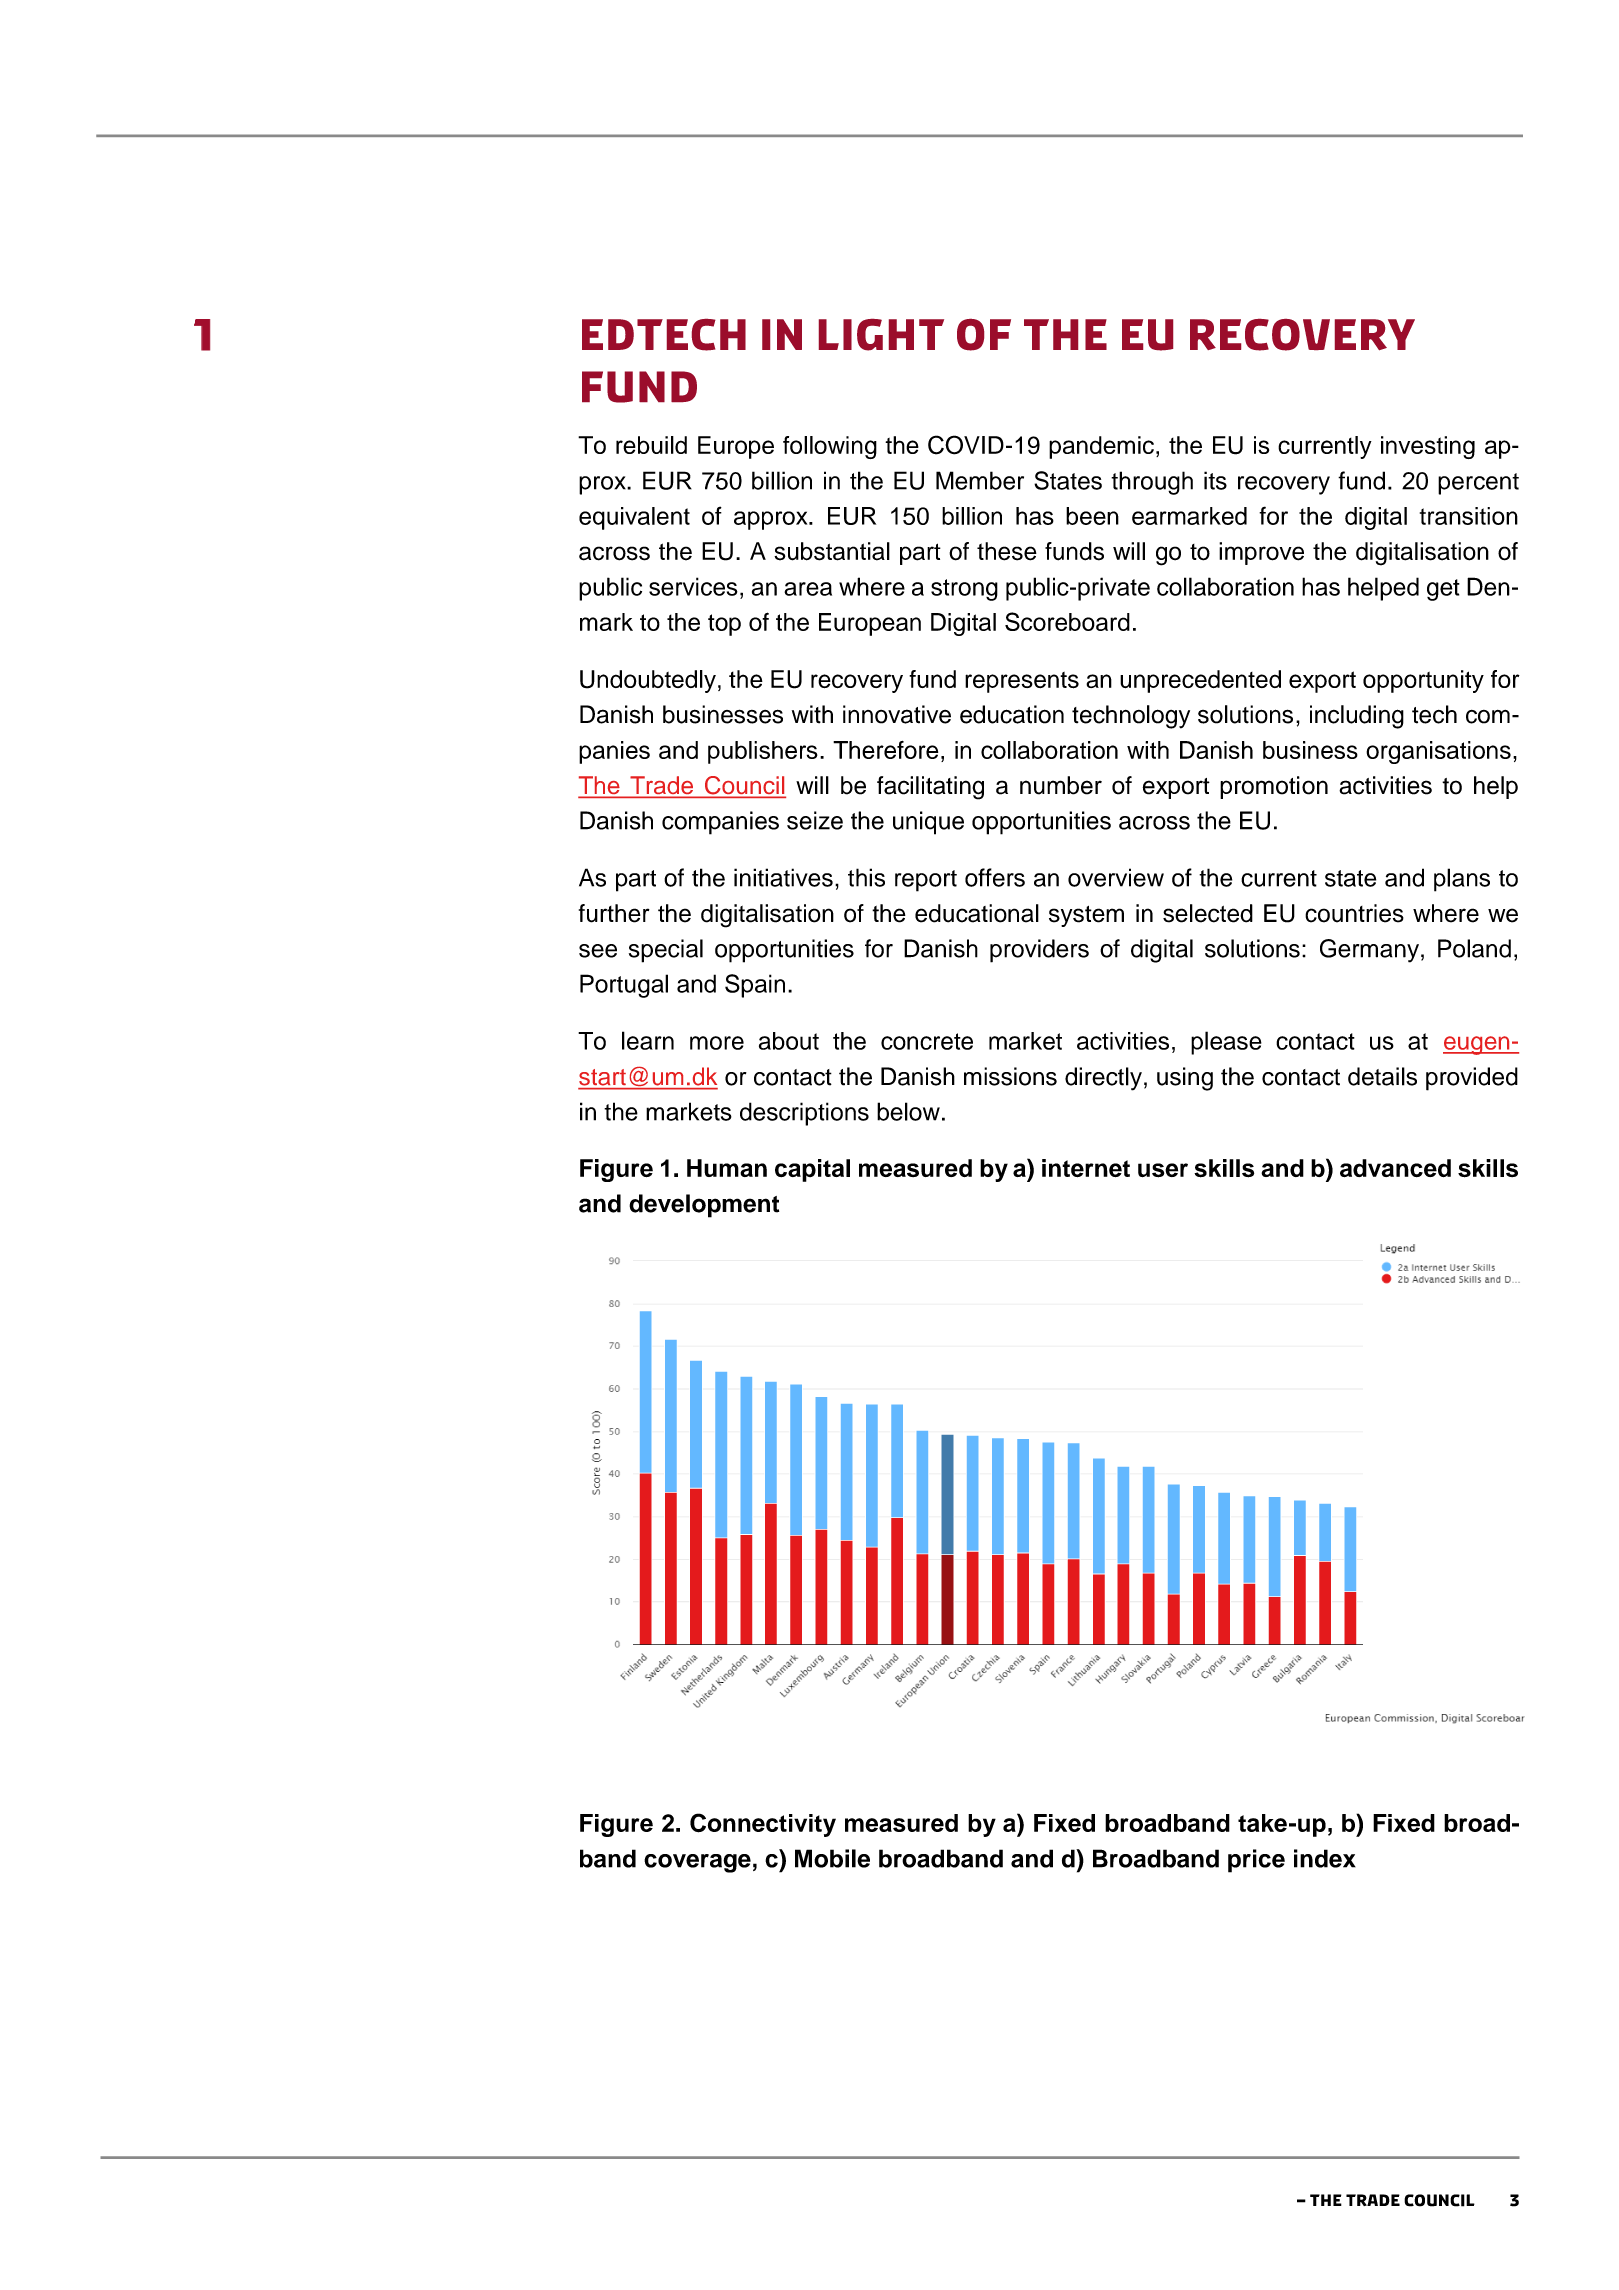 The height and width of the document is (2290, 1619). What do you see at coordinates (1325, 1858) in the document?
I see `index` at bounding box center [1325, 1858].
